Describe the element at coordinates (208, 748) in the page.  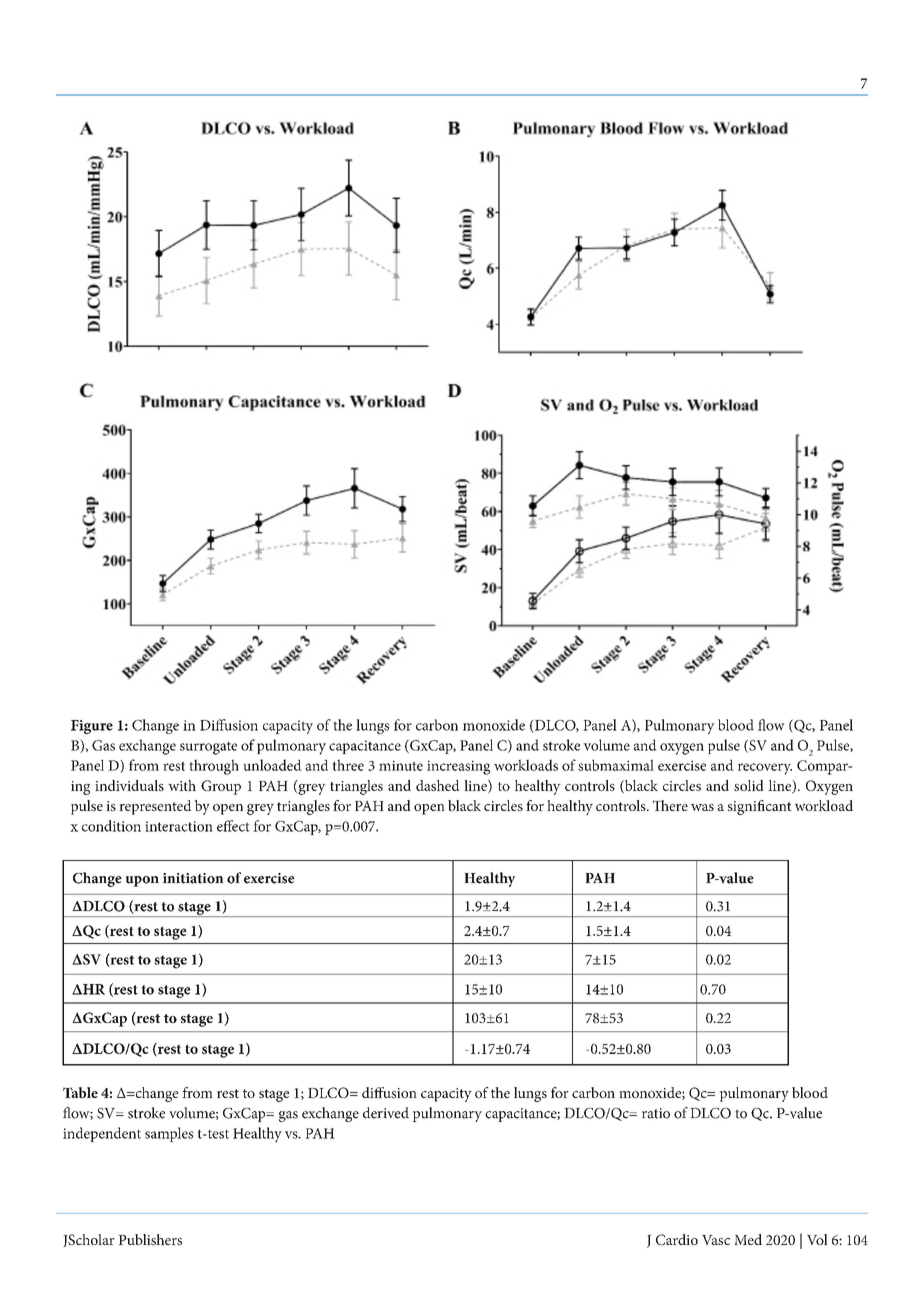
I see `surrogate` at that location.
